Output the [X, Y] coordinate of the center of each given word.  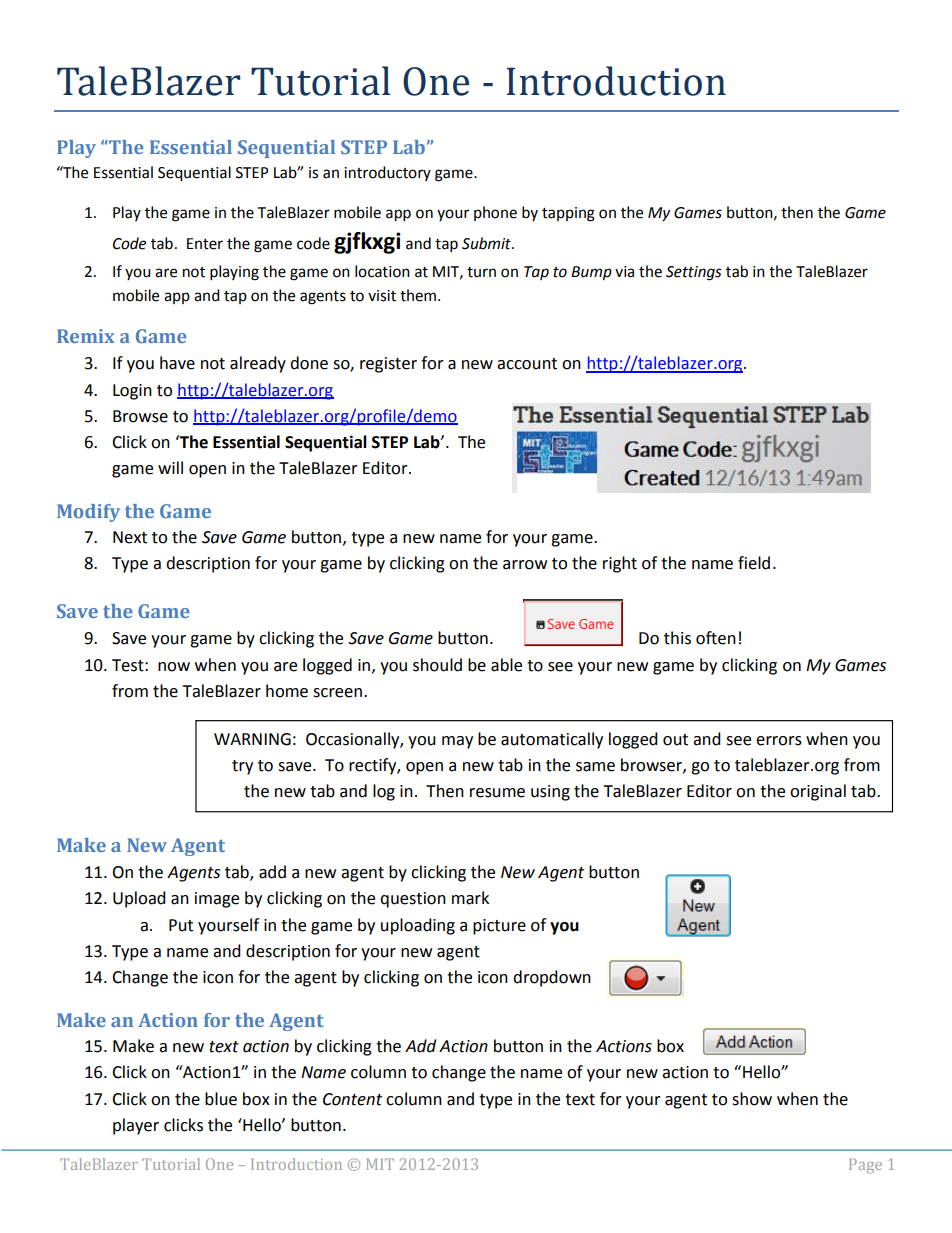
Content [352, 1099]
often [716, 638]
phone [495, 213]
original [818, 792]
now [174, 667]
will [170, 467]
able [506, 665]
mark [470, 898]
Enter [205, 244]
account [527, 364]
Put [181, 925]
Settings [694, 273]
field [754, 563]
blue [221, 1099]
